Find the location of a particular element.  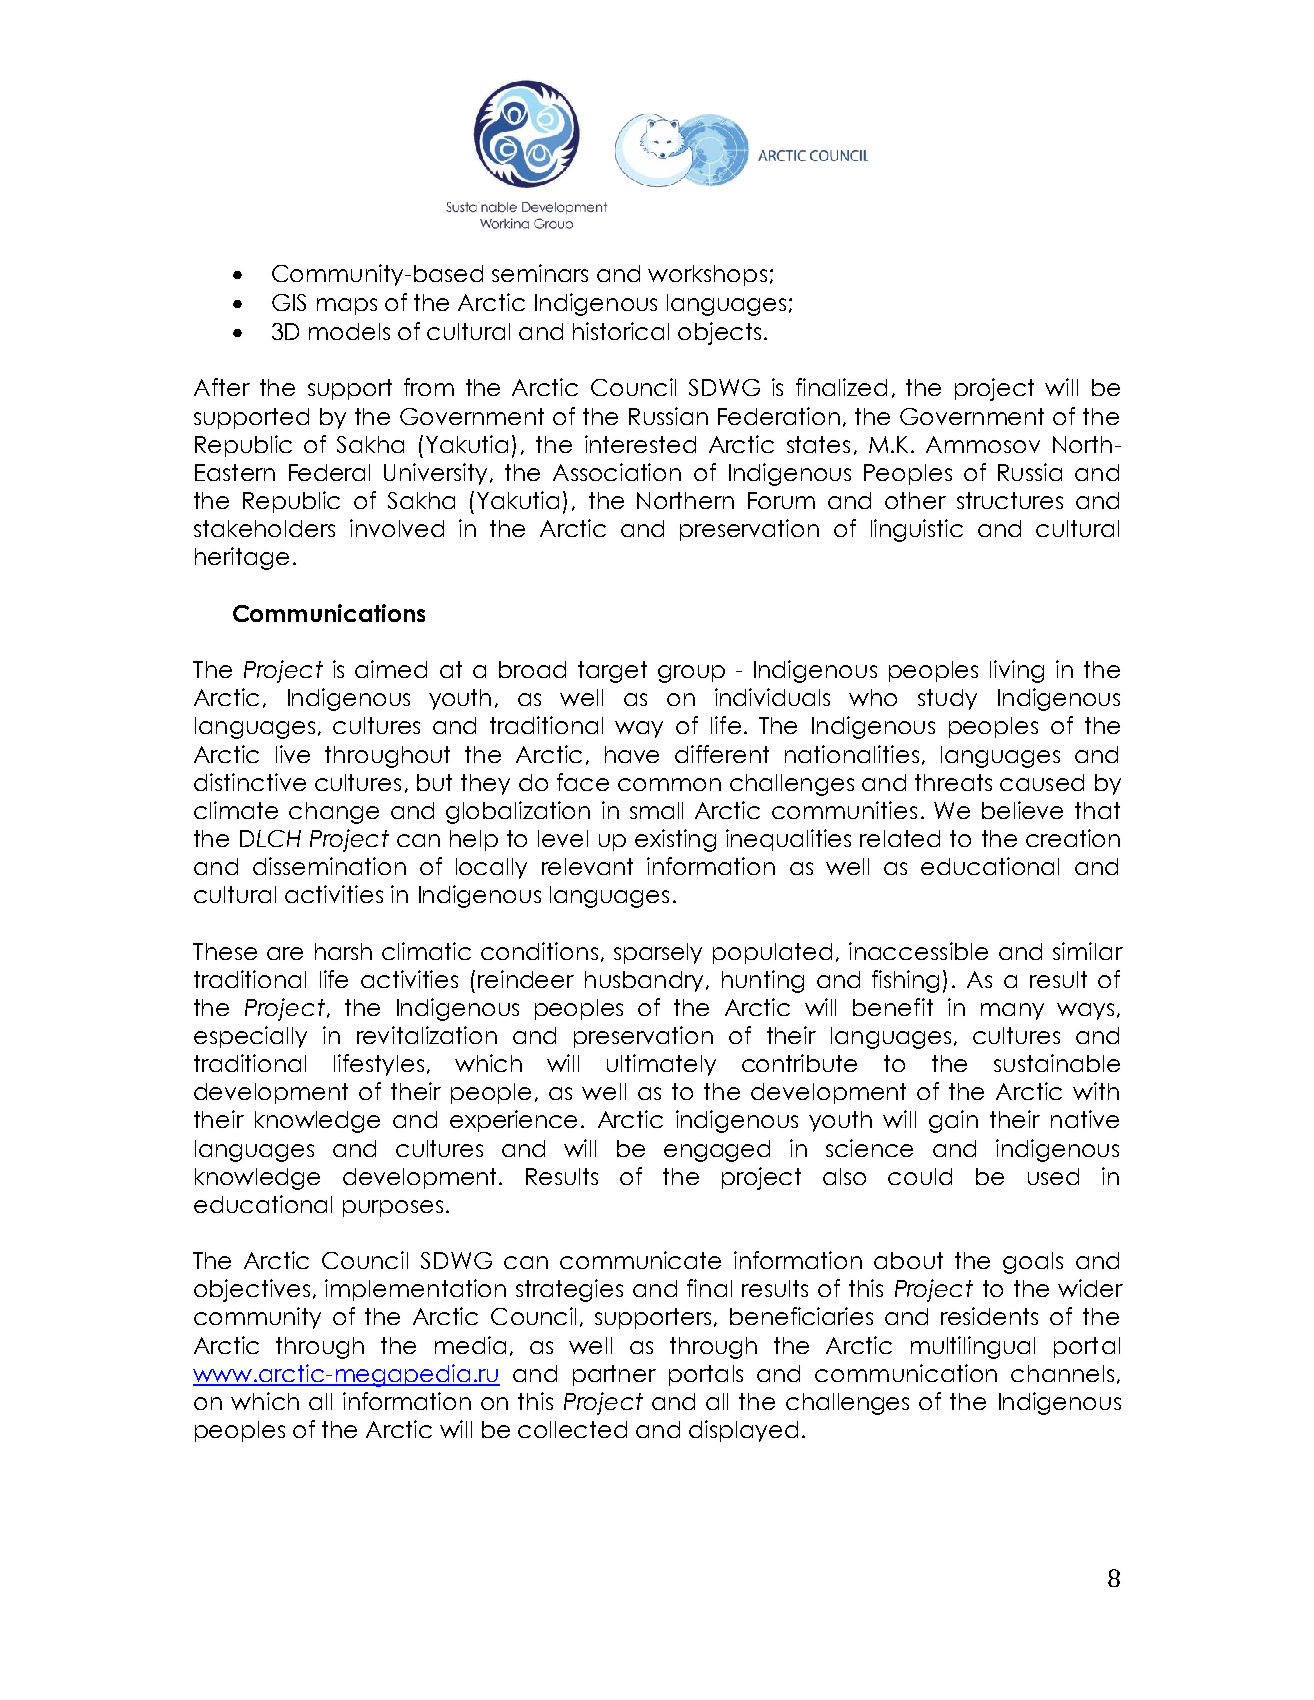

multilingual is located at coordinates (973, 1347).
